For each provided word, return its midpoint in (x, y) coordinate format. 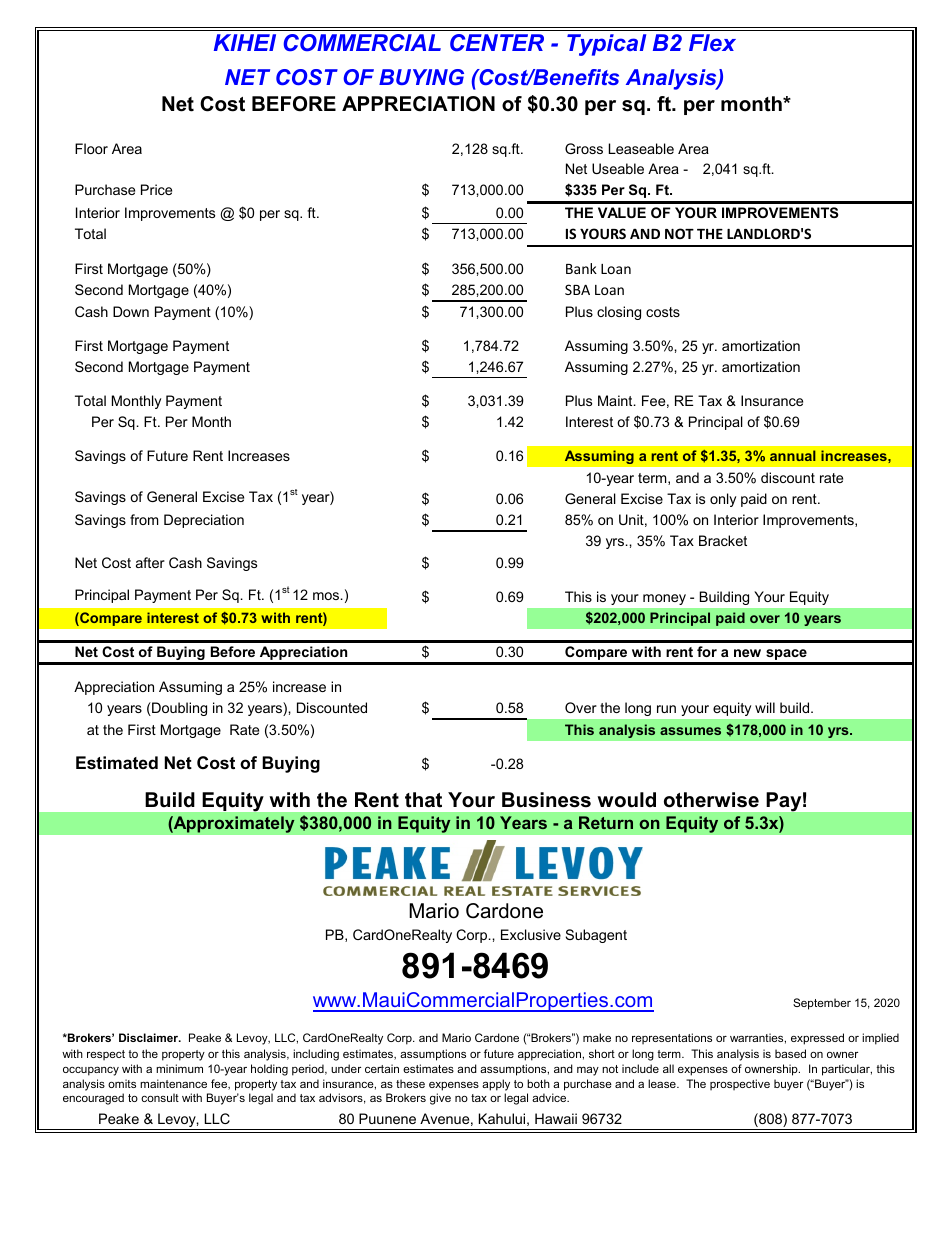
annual (793, 455)
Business (546, 800)
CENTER (497, 42)
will (765, 707)
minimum (179, 1068)
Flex (712, 42)
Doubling (178, 709)
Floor (91, 148)
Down (131, 311)
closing (619, 313)
